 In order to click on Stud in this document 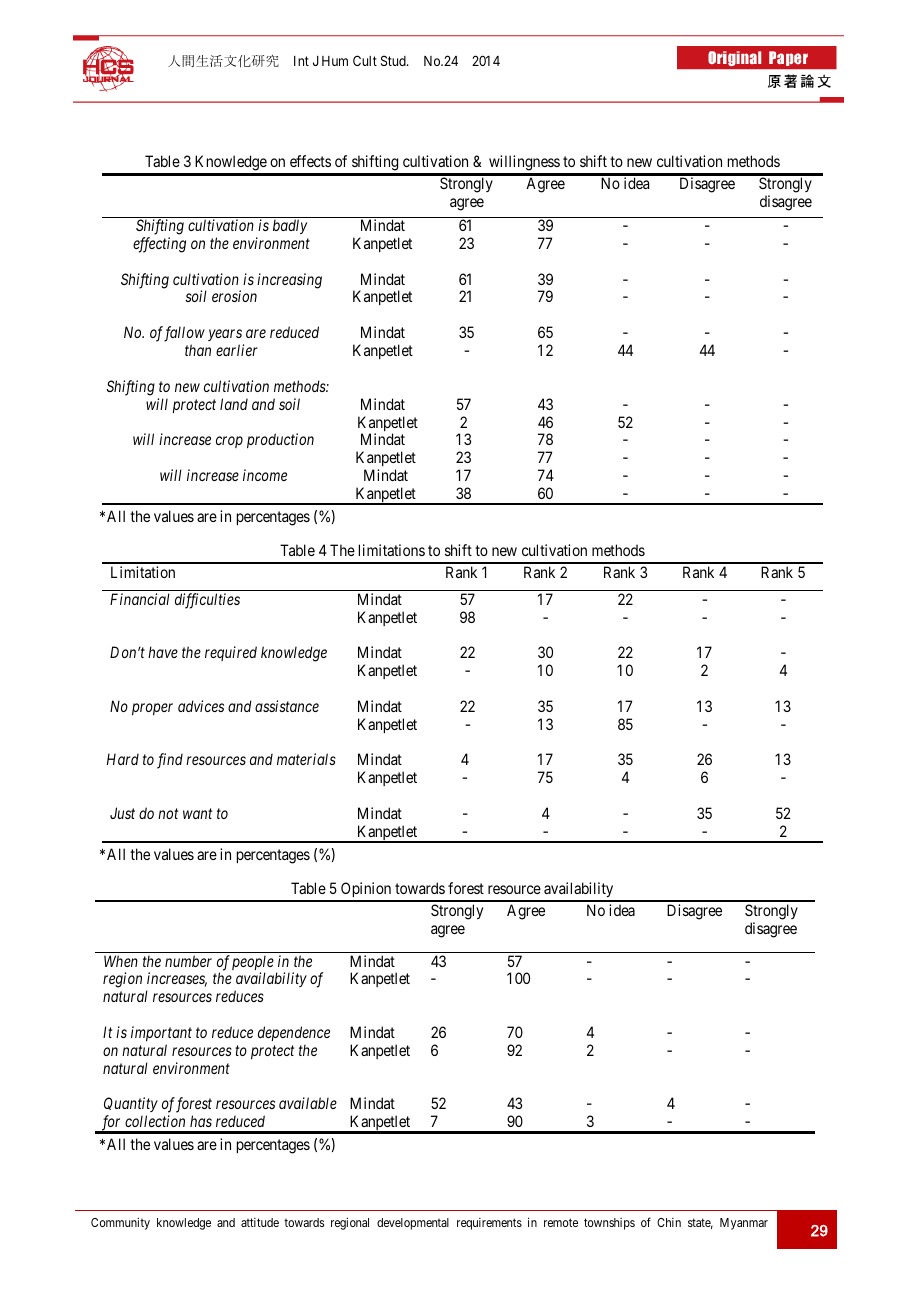, I will do `click(394, 60)`.
